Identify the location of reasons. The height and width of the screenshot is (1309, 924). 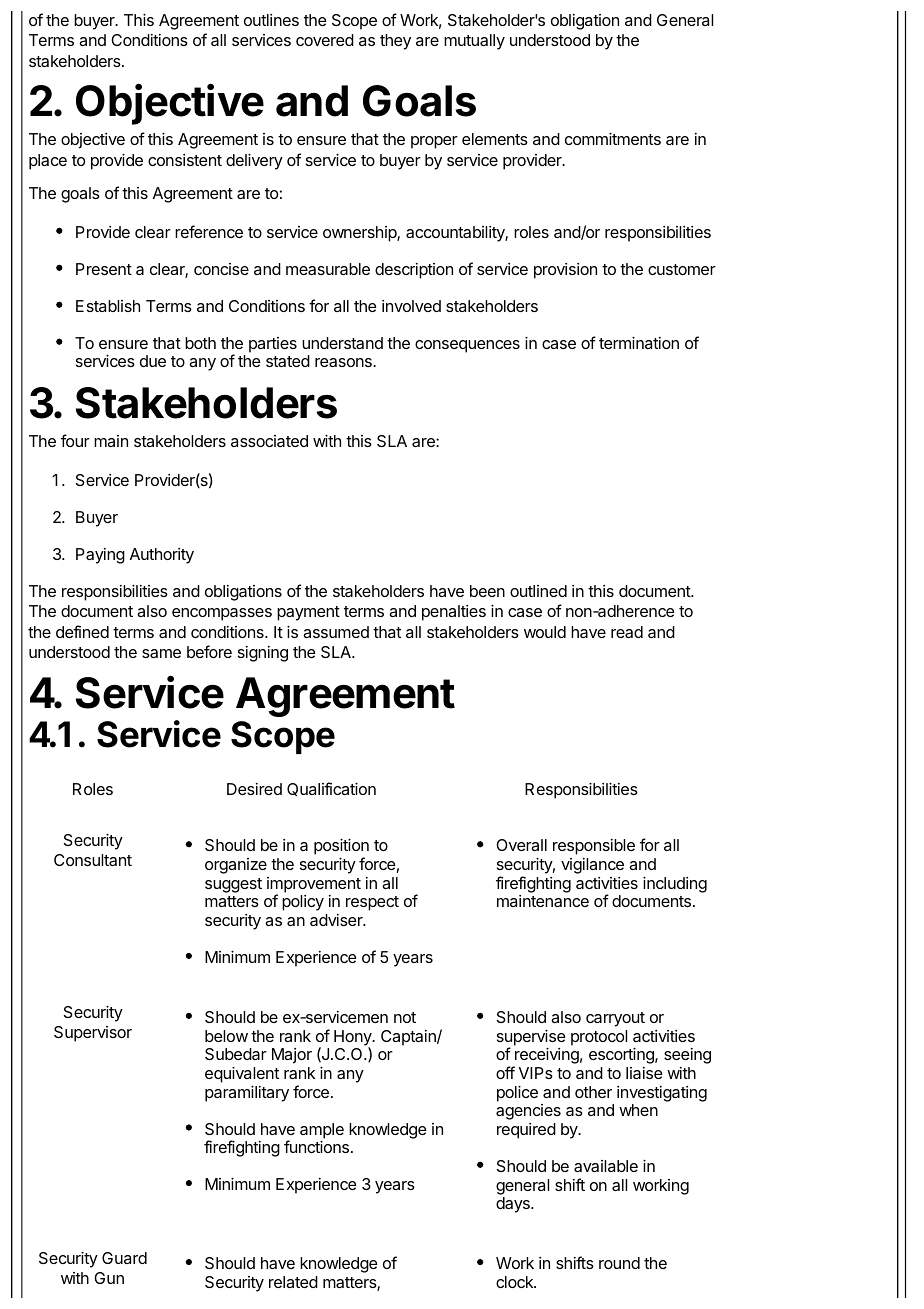
(344, 362).
